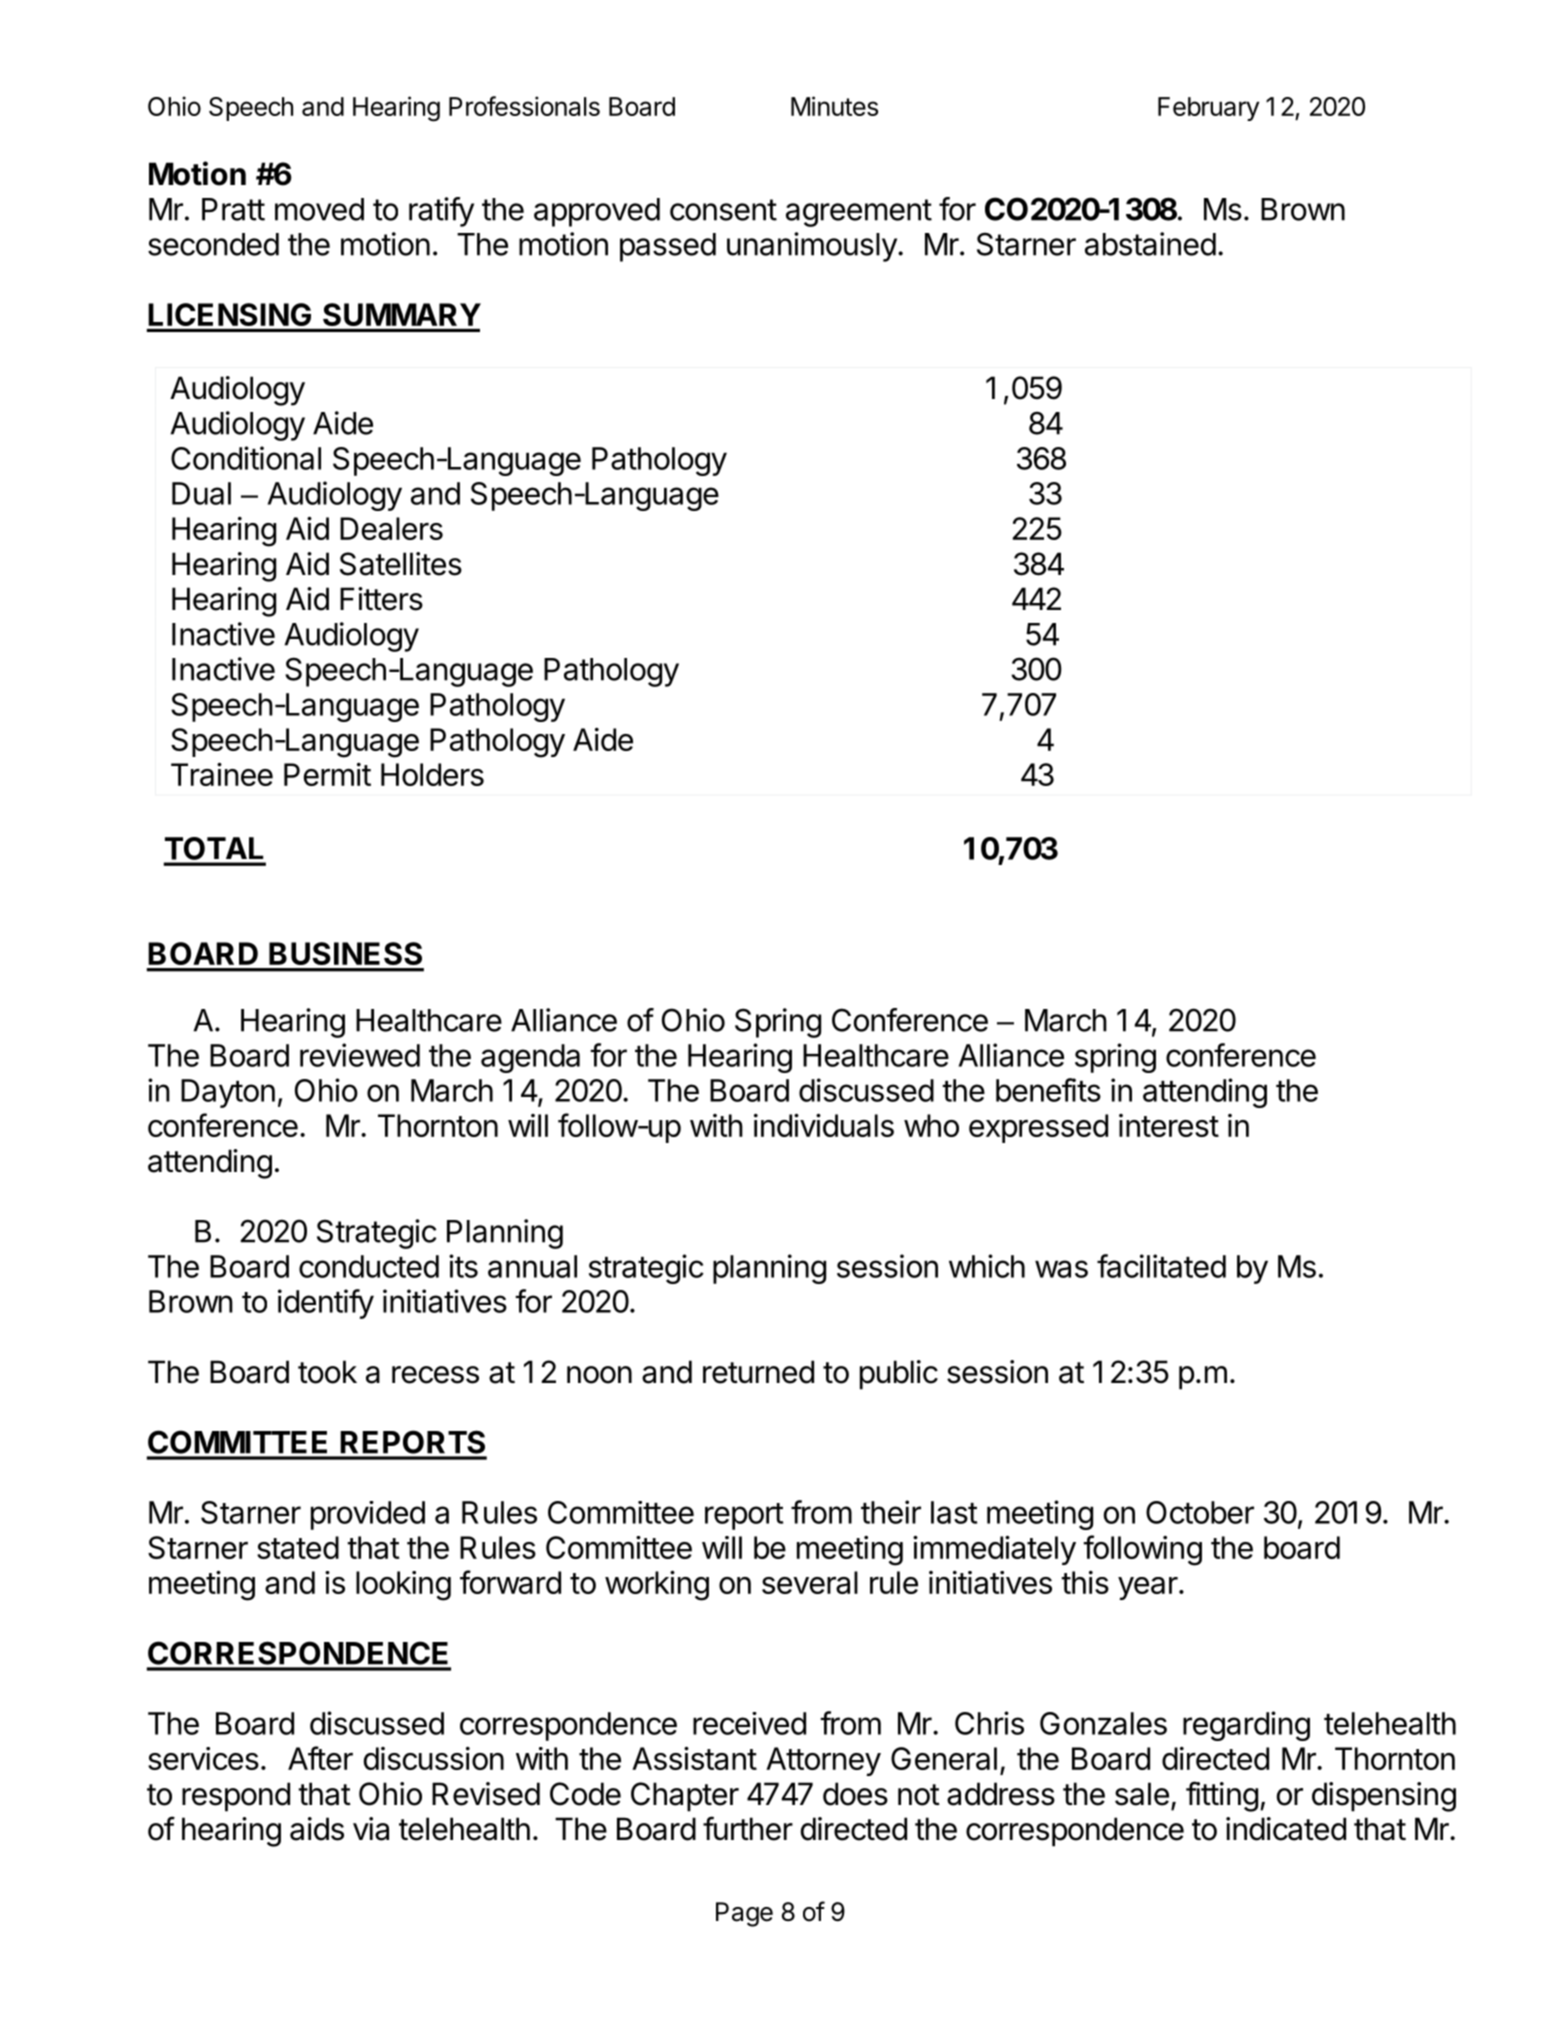 The width and height of the screenshot is (1560, 2018). What do you see at coordinates (748, 1828) in the screenshot?
I see `further` at bounding box center [748, 1828].
